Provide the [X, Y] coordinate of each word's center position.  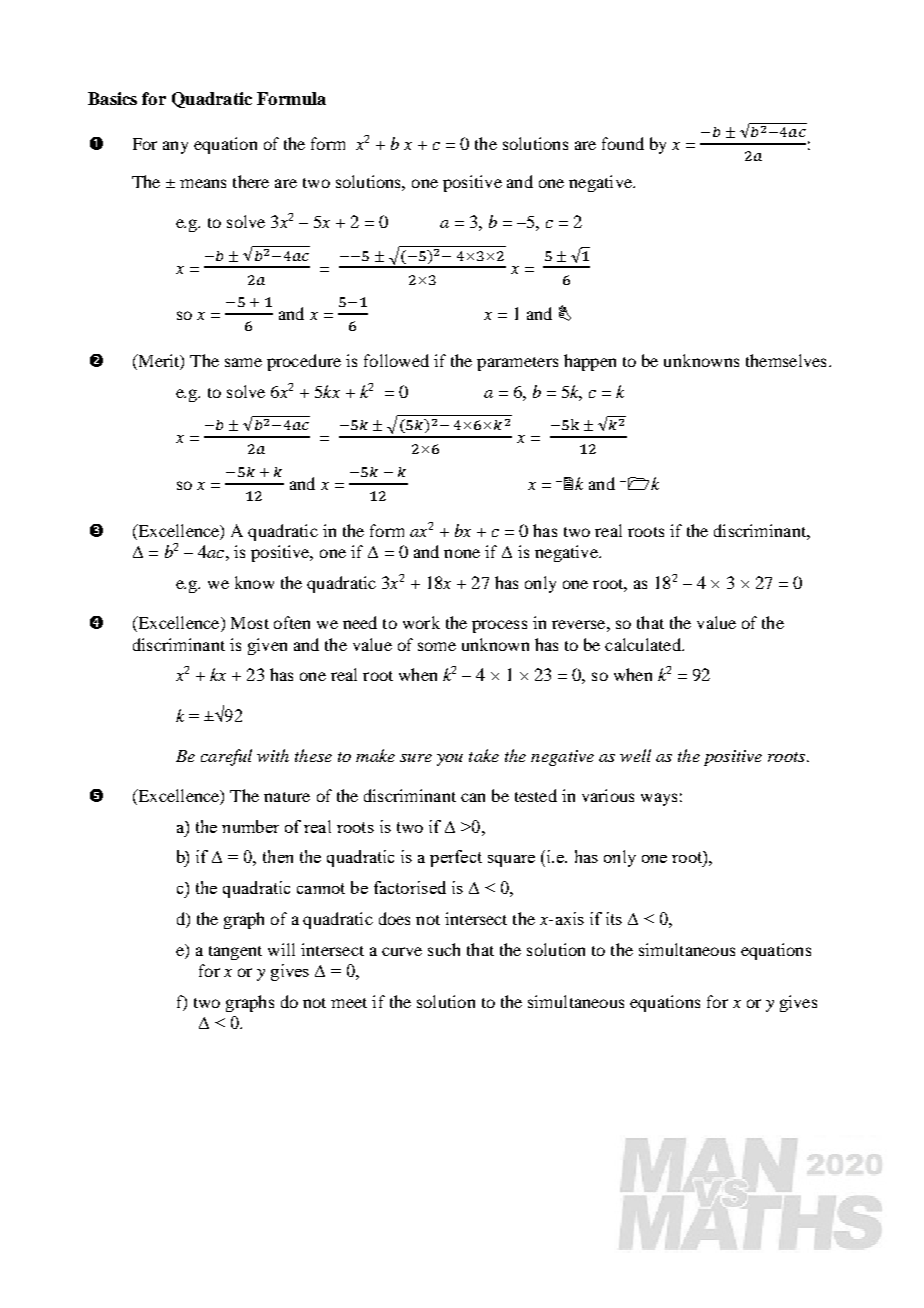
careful [226, 757]
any [175, 147]
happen [590, 362]
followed [396, 360]
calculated [644, 644]
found [623, 143]
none [462, 553]
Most [250, 623]
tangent [235, 953]
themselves [786, 360]
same [243, 362]
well [635, 755]
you [450, 760]
